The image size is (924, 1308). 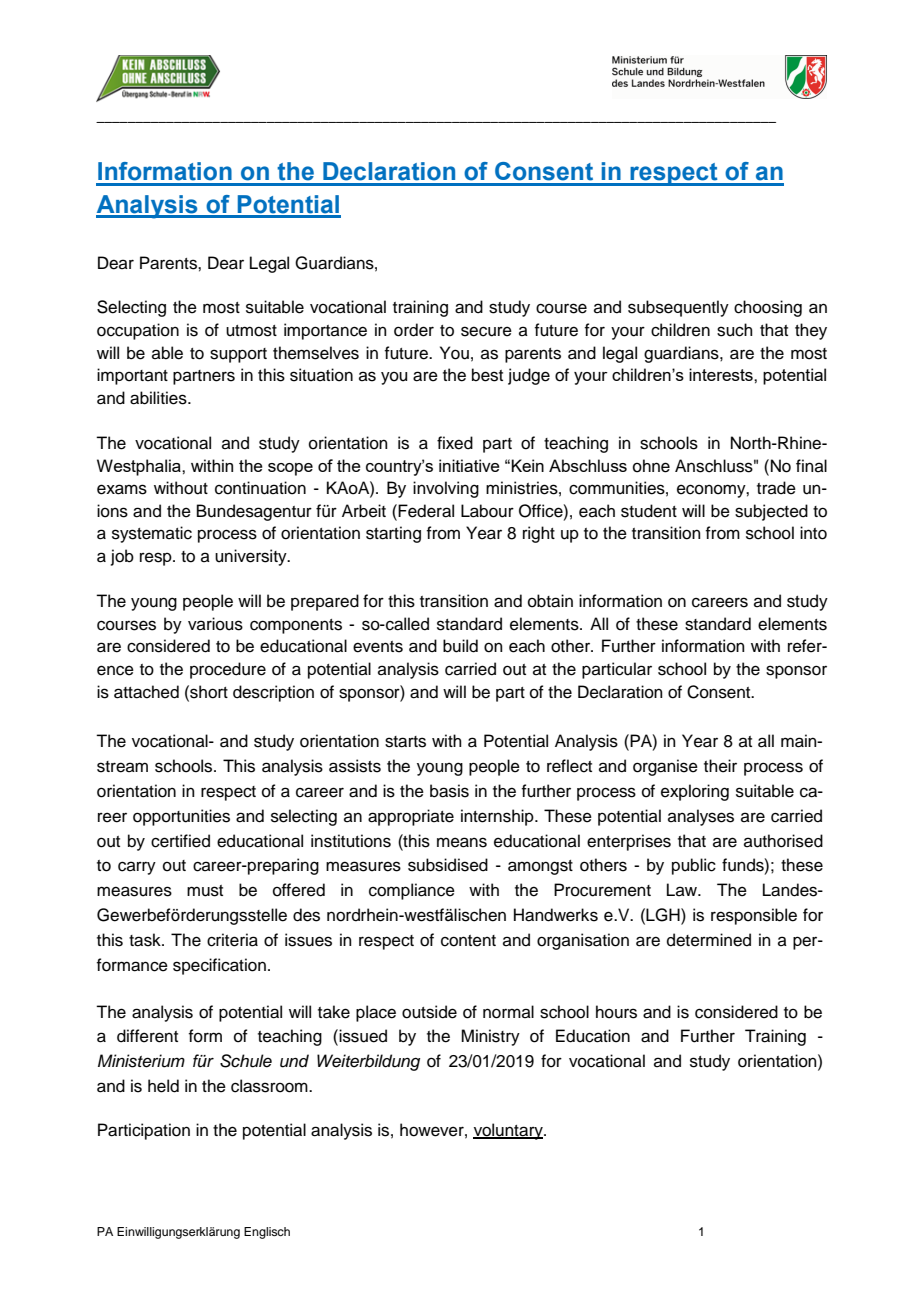 I want to click on criteria, so click(x=232, y=940).
